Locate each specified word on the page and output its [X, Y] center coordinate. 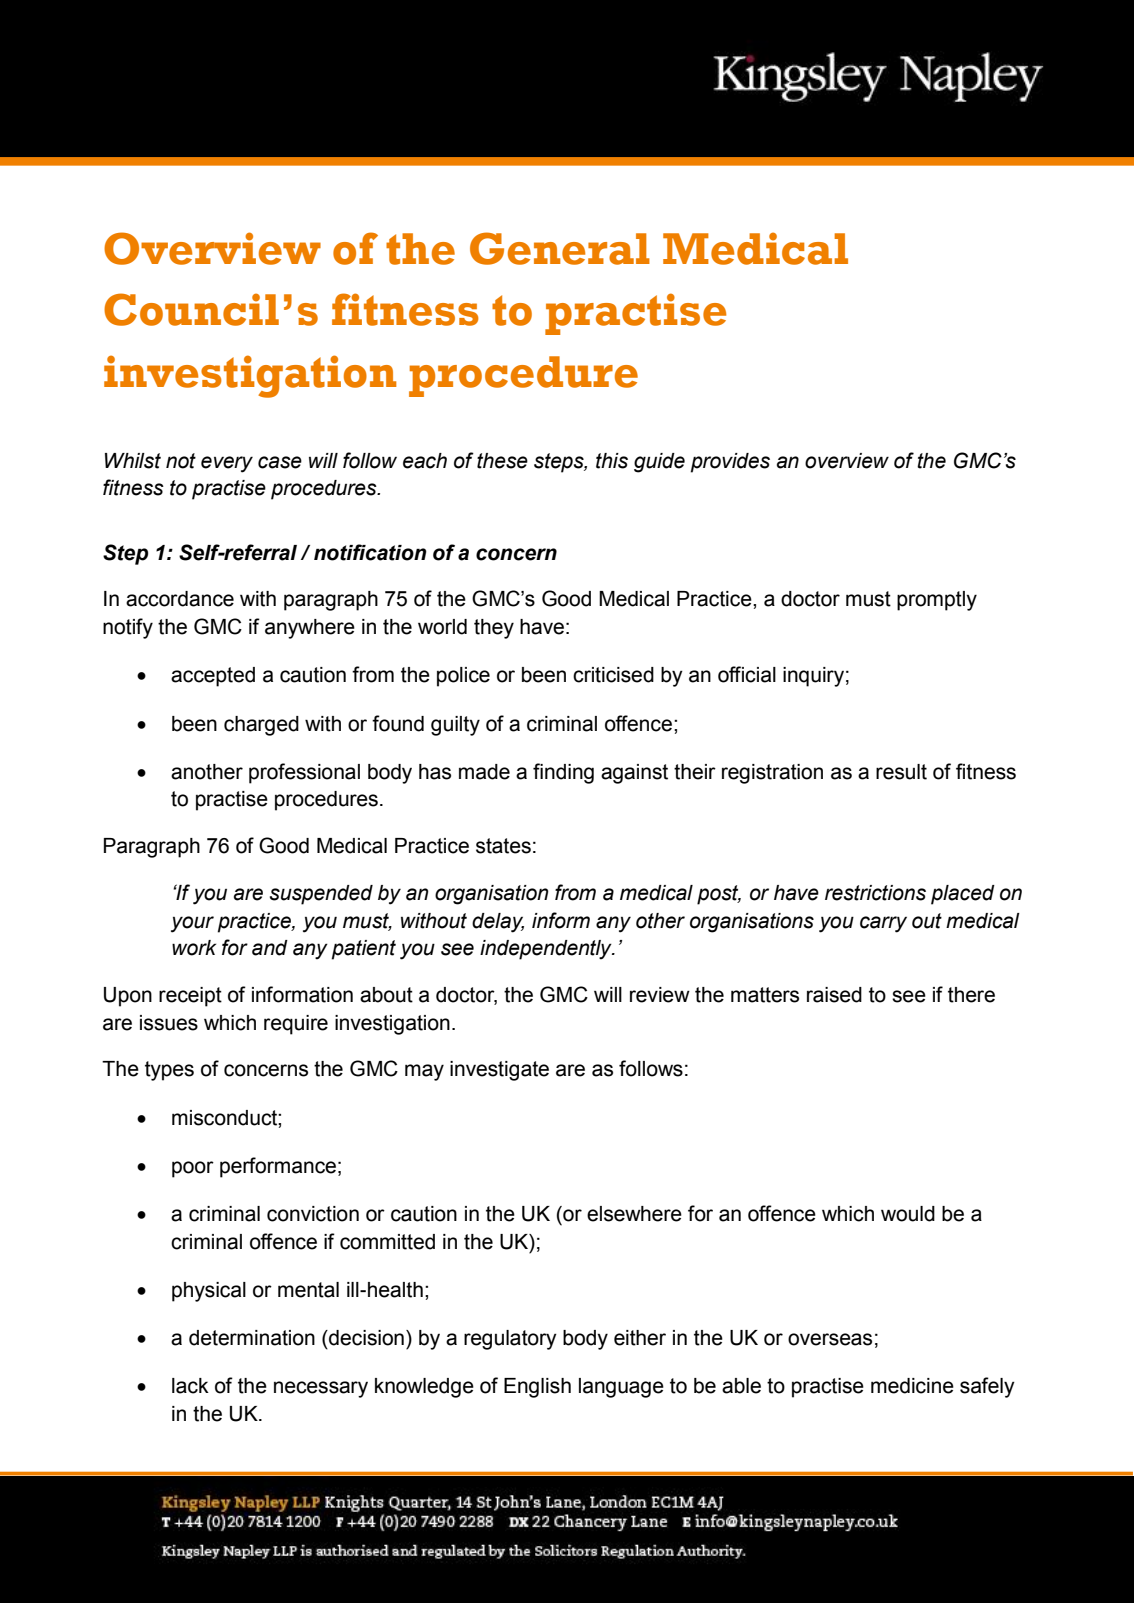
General [560, 248]
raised [834, 995]
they [494, 629]
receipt [190, 997]
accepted [213, 677]
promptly [937, 601]
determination [252, 1338]
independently [547, 950]
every [227, 464]
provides [730, 463]
